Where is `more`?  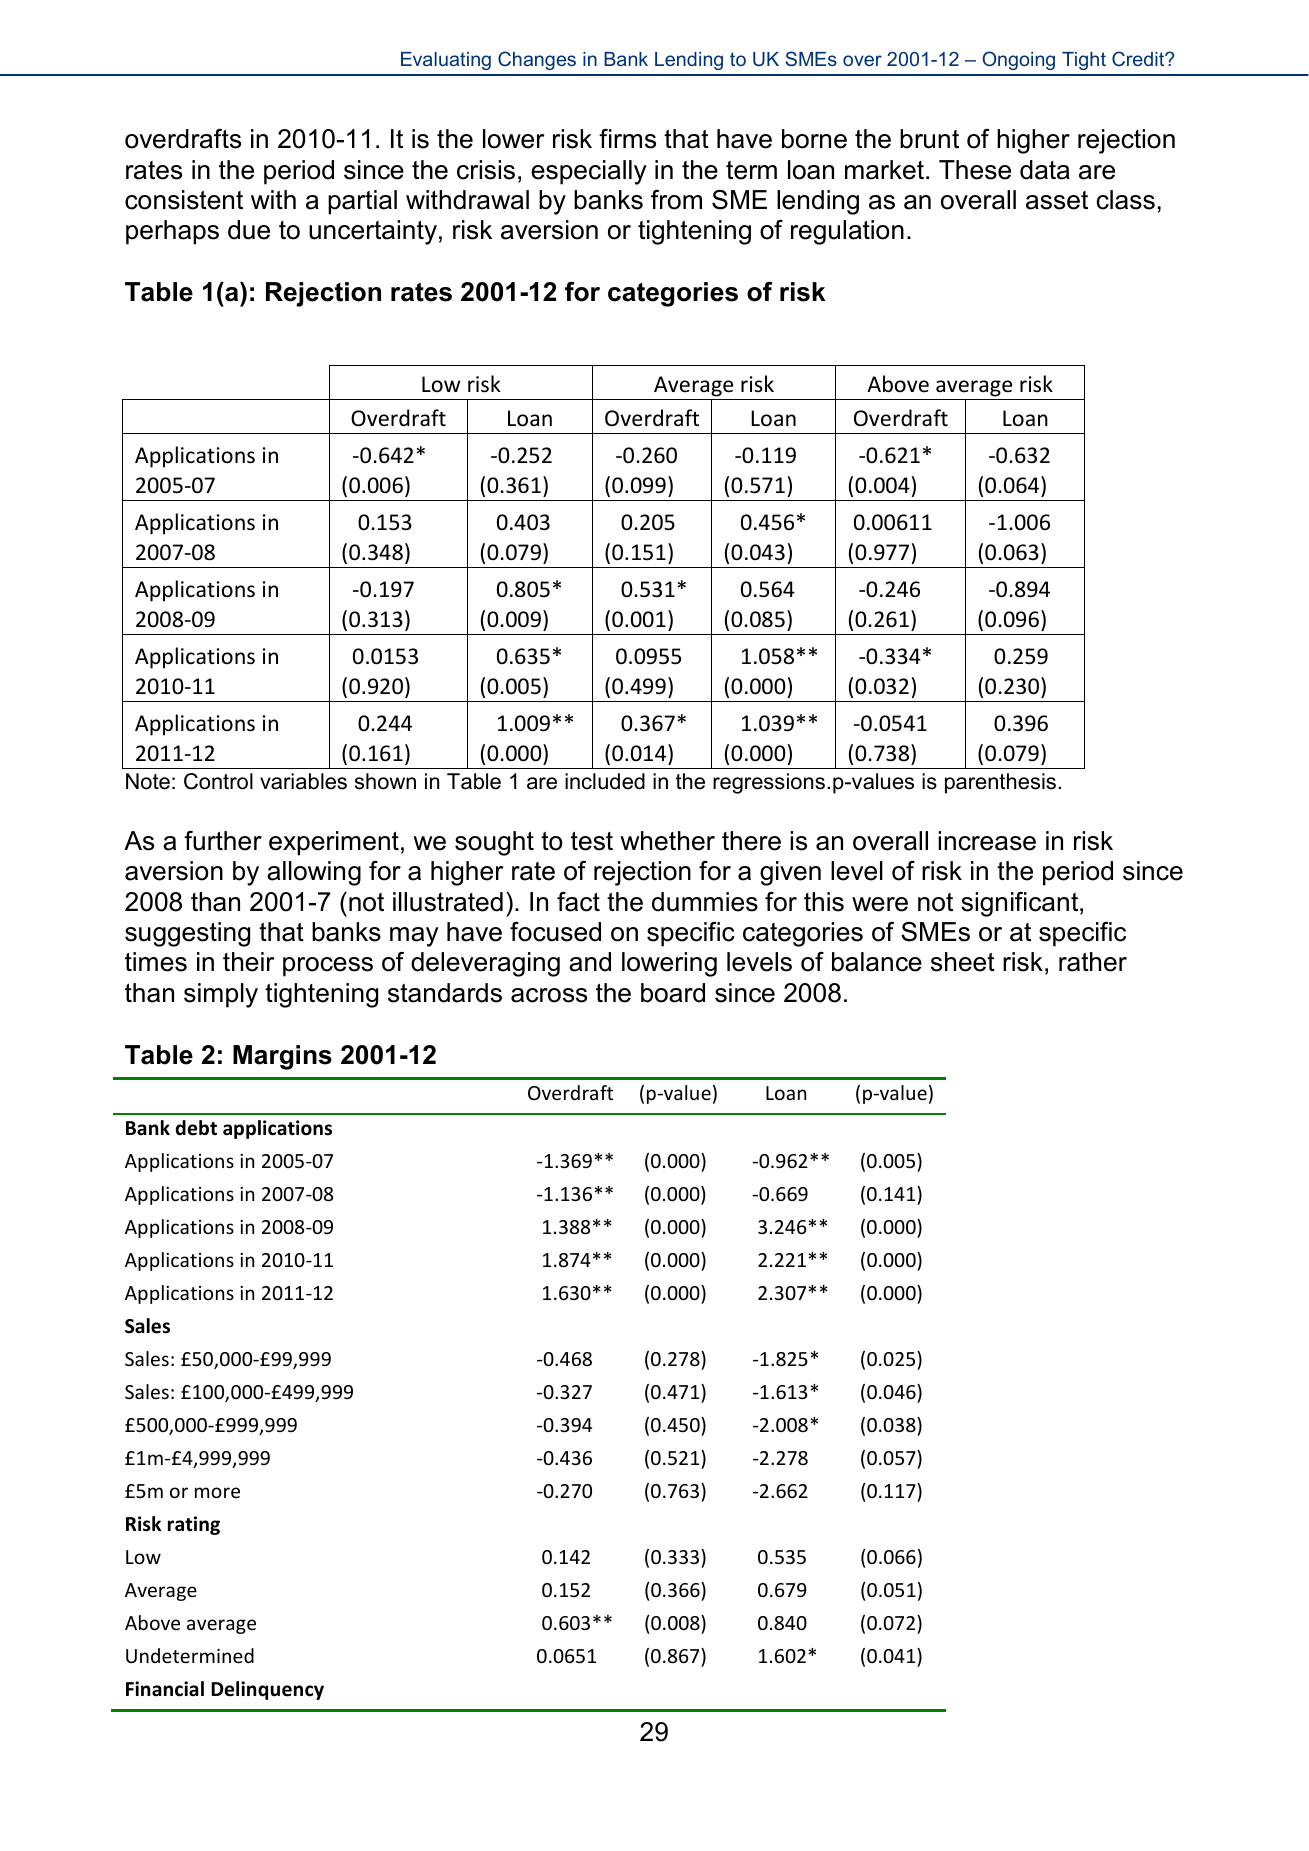 more is located at coordinates (217, 1492).
